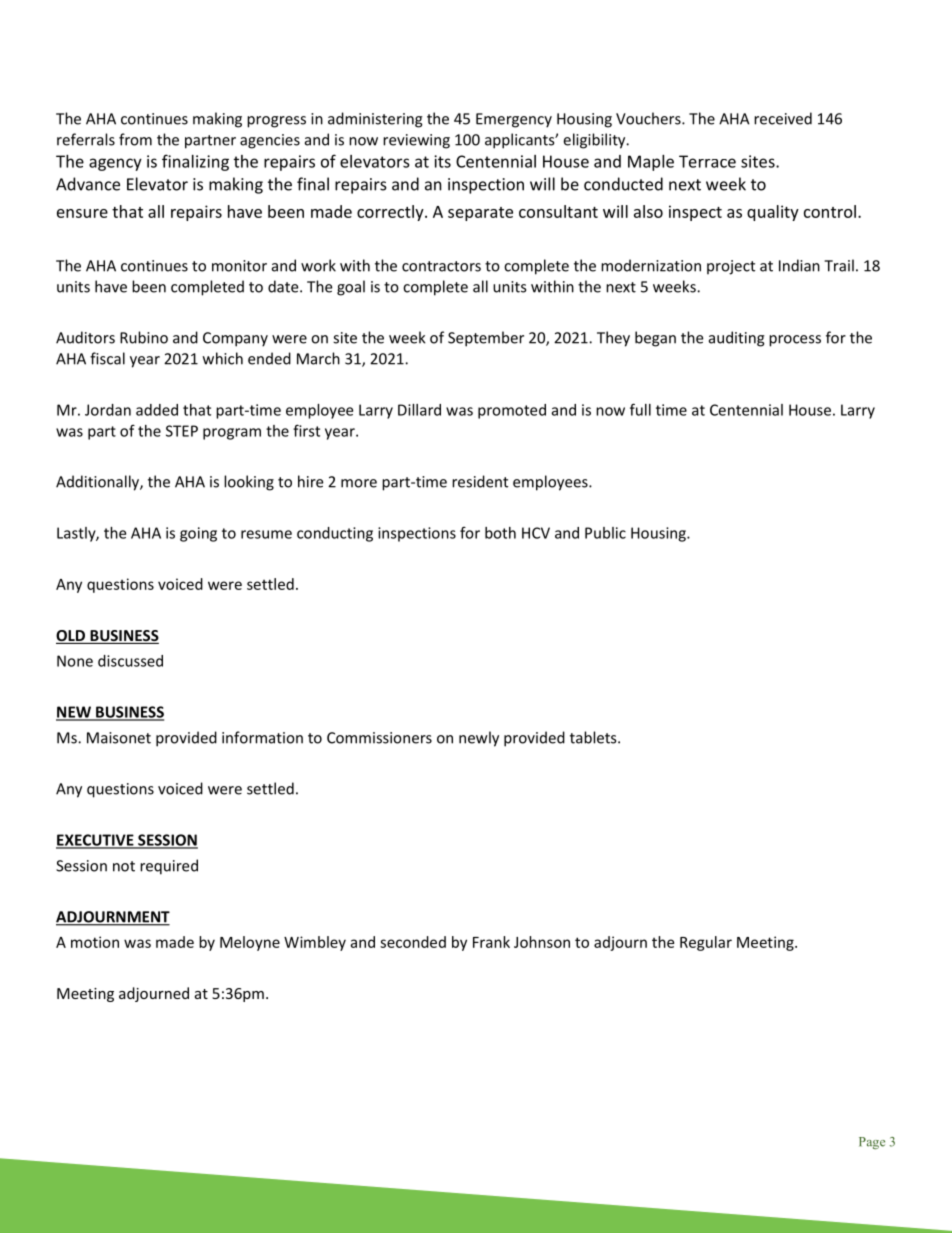 Image resolution: width=952 pixels, height=1233 pixels. I want to click on from, so click(135, 139).
